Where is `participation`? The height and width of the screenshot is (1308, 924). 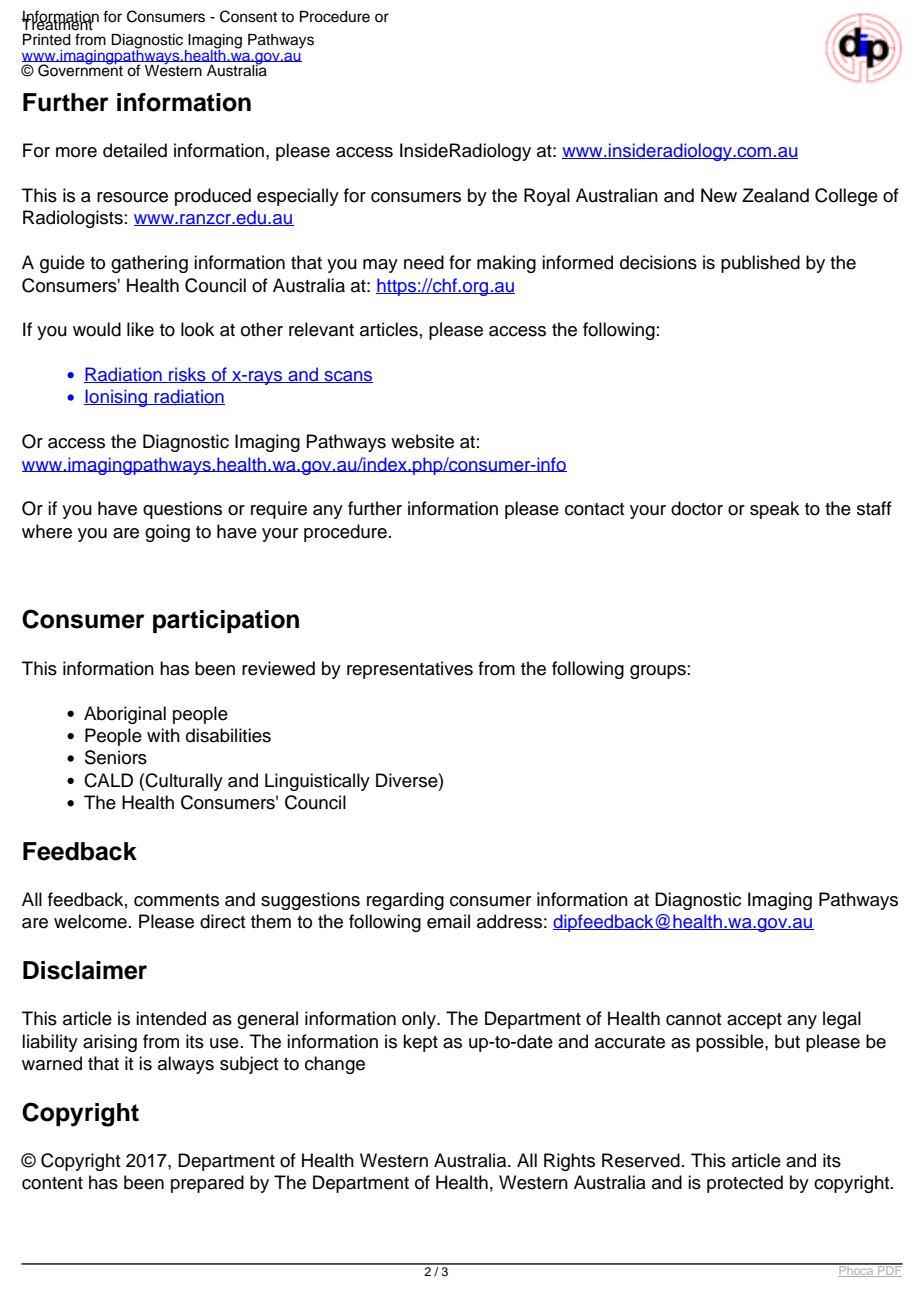 participation is located at coordinates (226, 621).
